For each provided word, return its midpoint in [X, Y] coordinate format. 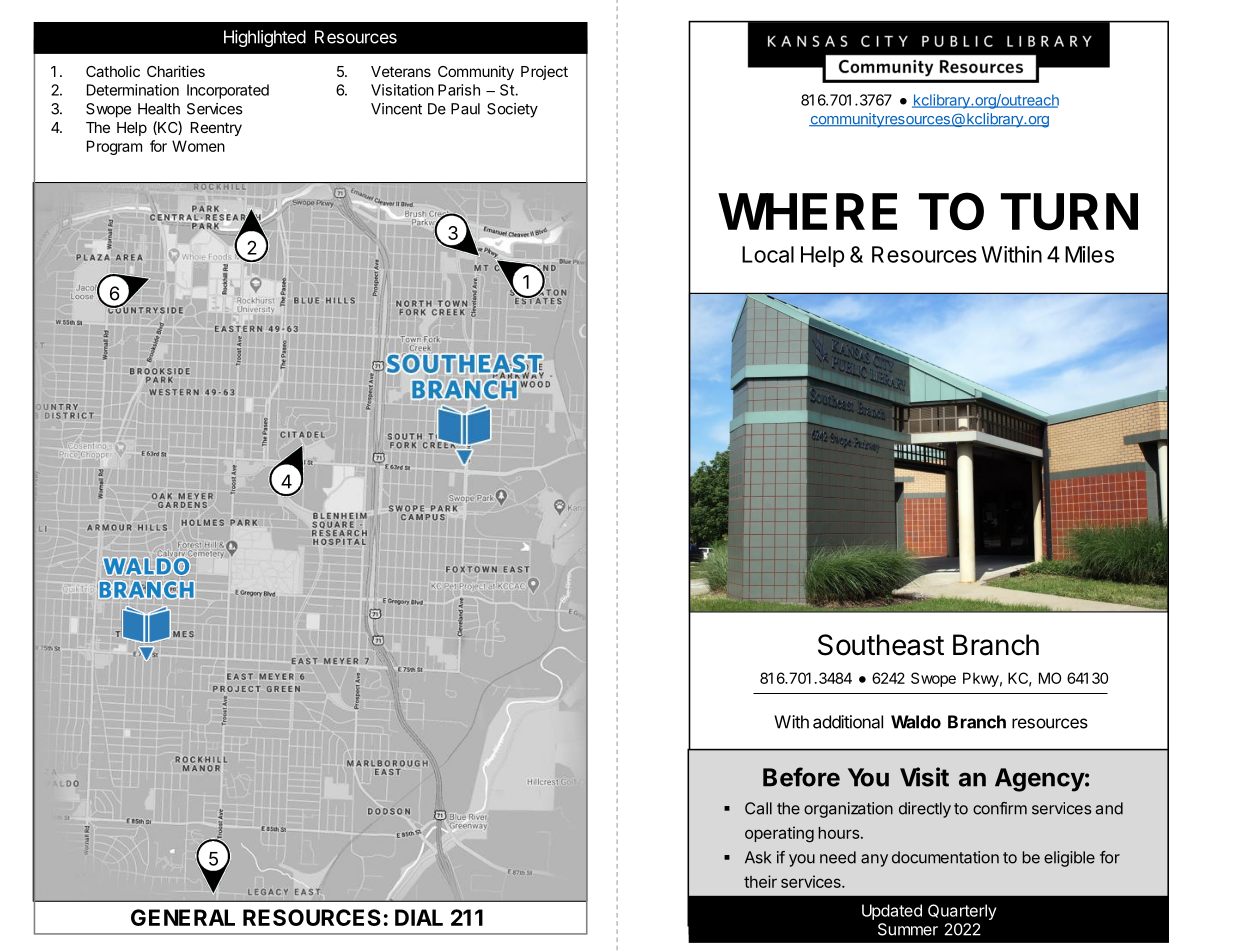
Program [114, 147]
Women [198, 146]
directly [925, 810]
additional [848, 722]
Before [801, 777]
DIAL [419, 917]
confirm [1000, 808]
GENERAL [183, 917]
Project [544, 72]
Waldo [916, 722]
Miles [1089, 254]
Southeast [881, 645]
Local [768, 254]
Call [758, 808]
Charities [176, 71]
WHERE [807, 211]
